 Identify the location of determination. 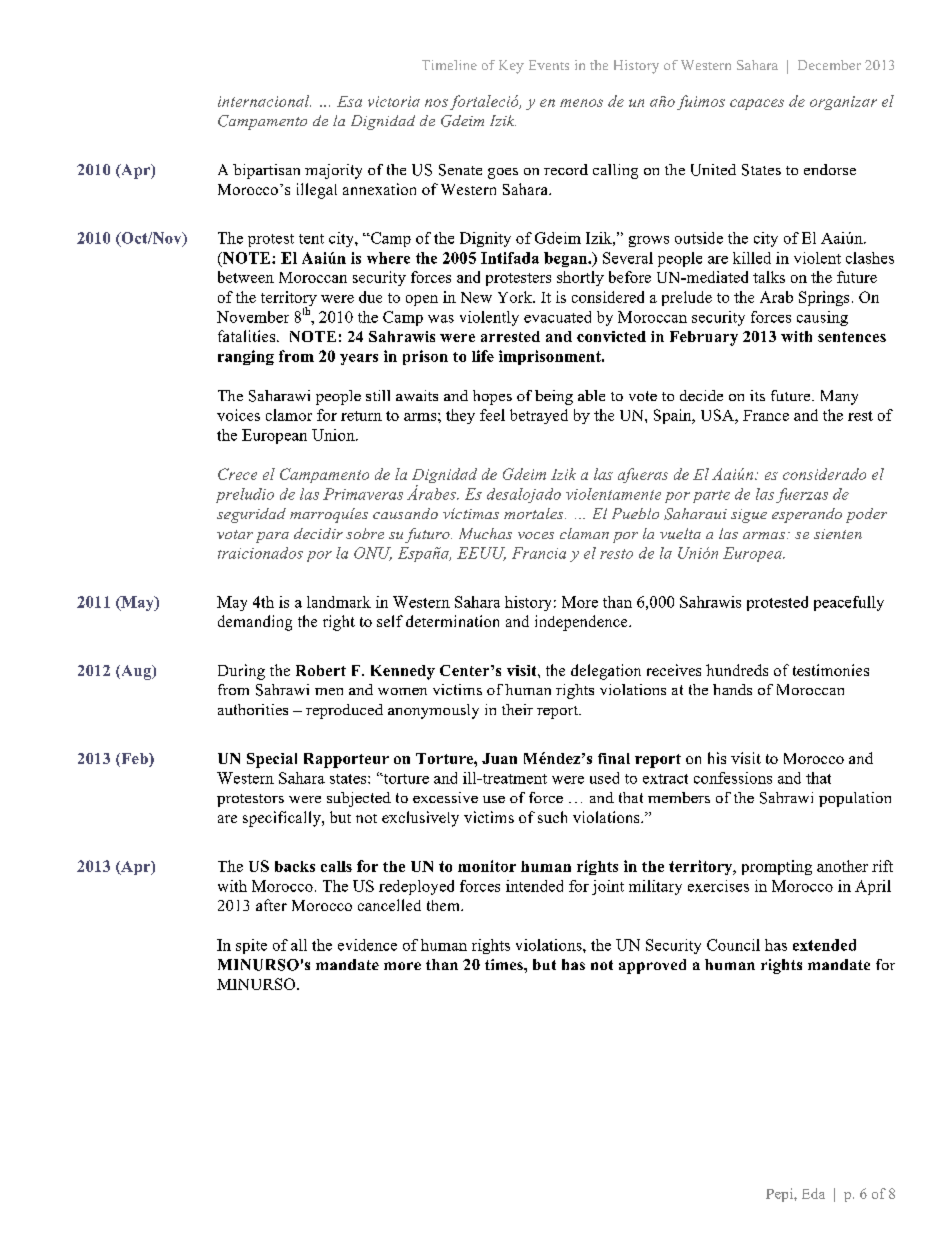
(452, 621).
